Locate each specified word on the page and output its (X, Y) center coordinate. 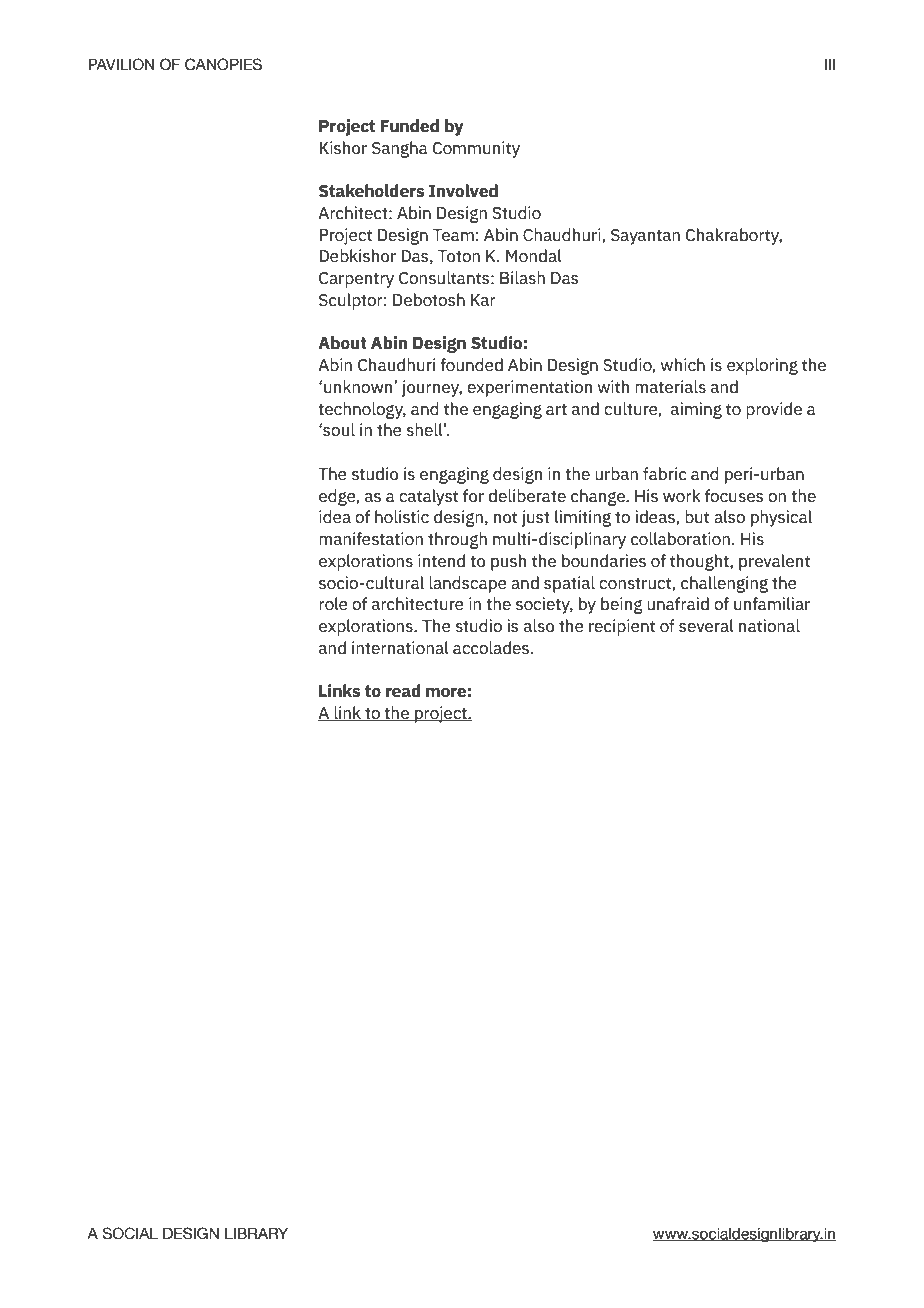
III (830, 64)
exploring (762, 366)
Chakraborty (734, 236)
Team (453, 235)
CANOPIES (223, 64)
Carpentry (356, 280)
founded (471, 365)
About (342, 343)
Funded (410, 126)
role (333, 604)
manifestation (371, 539)
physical (781, 518)
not (505, 517)
